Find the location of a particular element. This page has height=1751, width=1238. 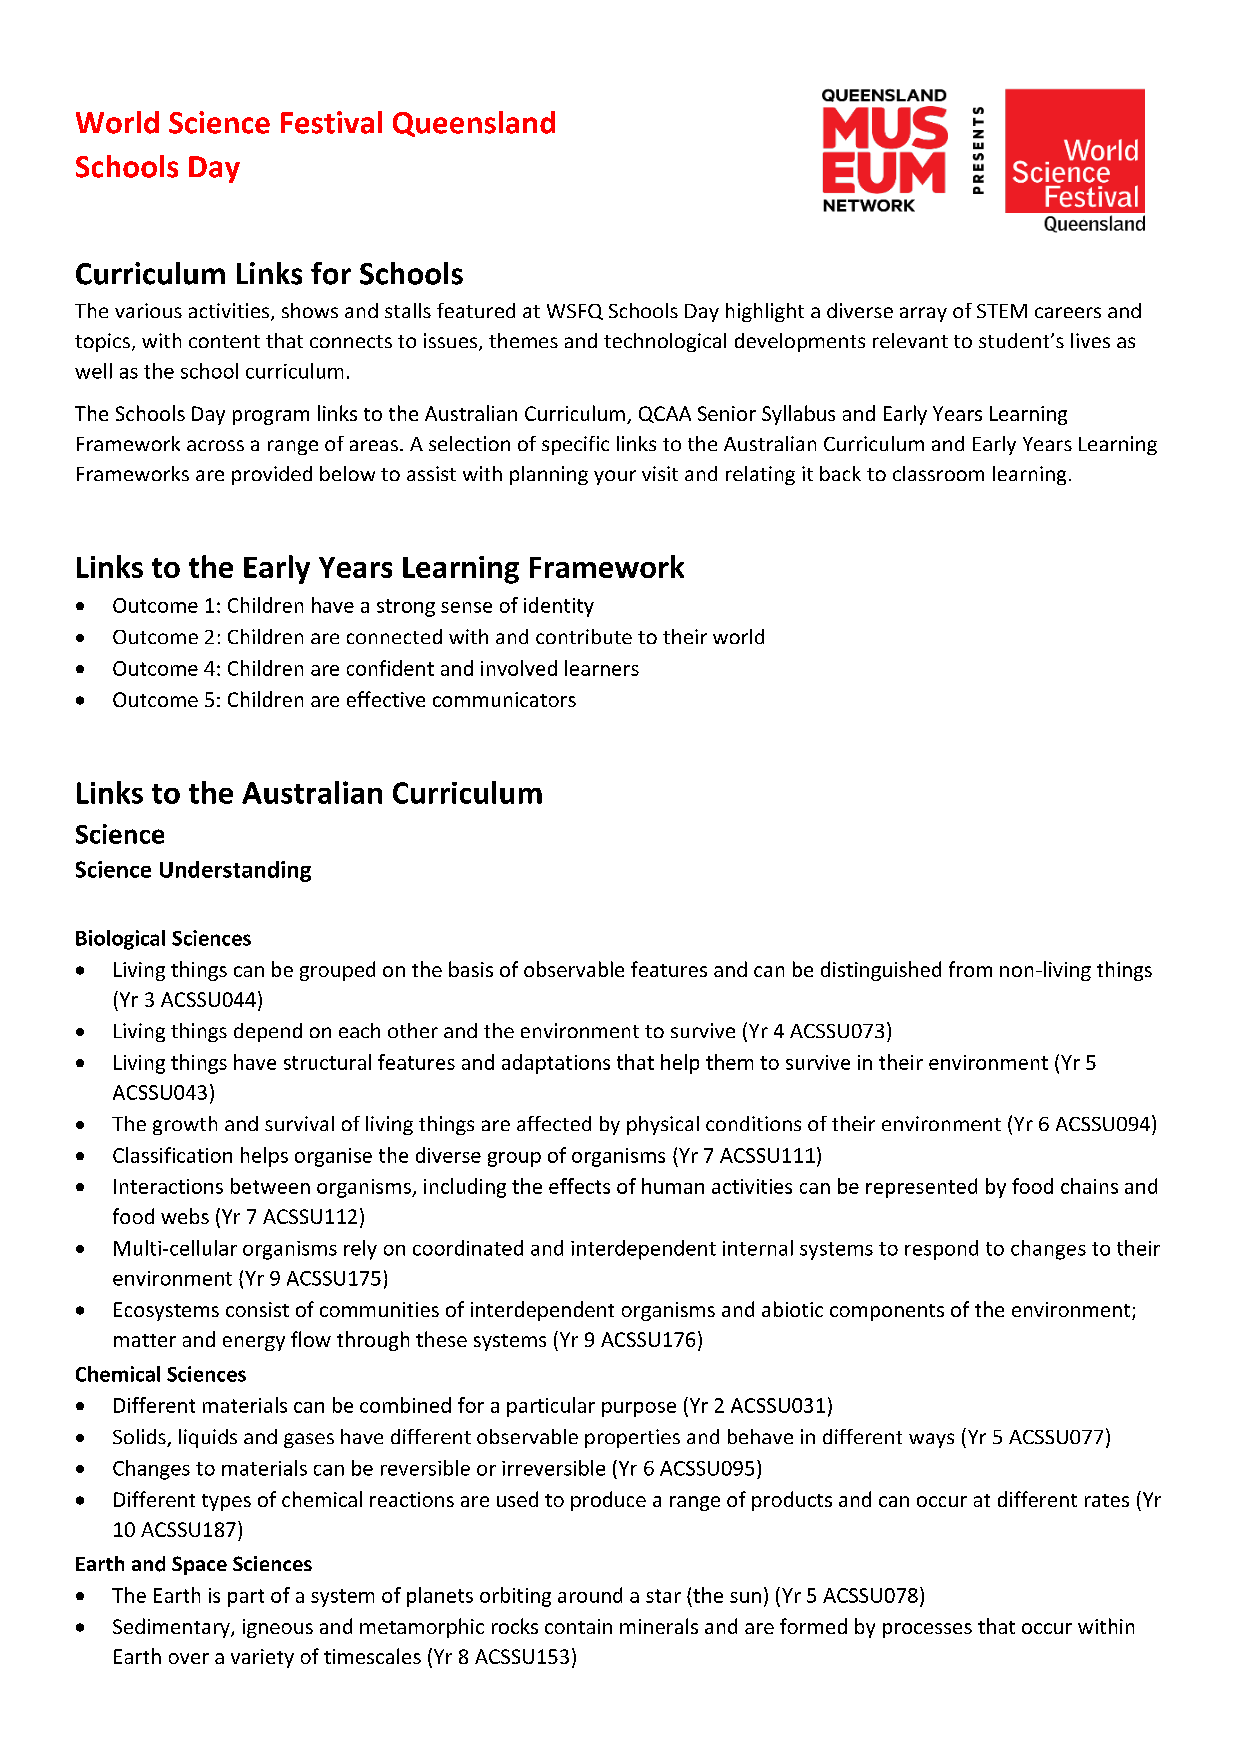

Sedimentary is located at coordinates (172, 1628).
